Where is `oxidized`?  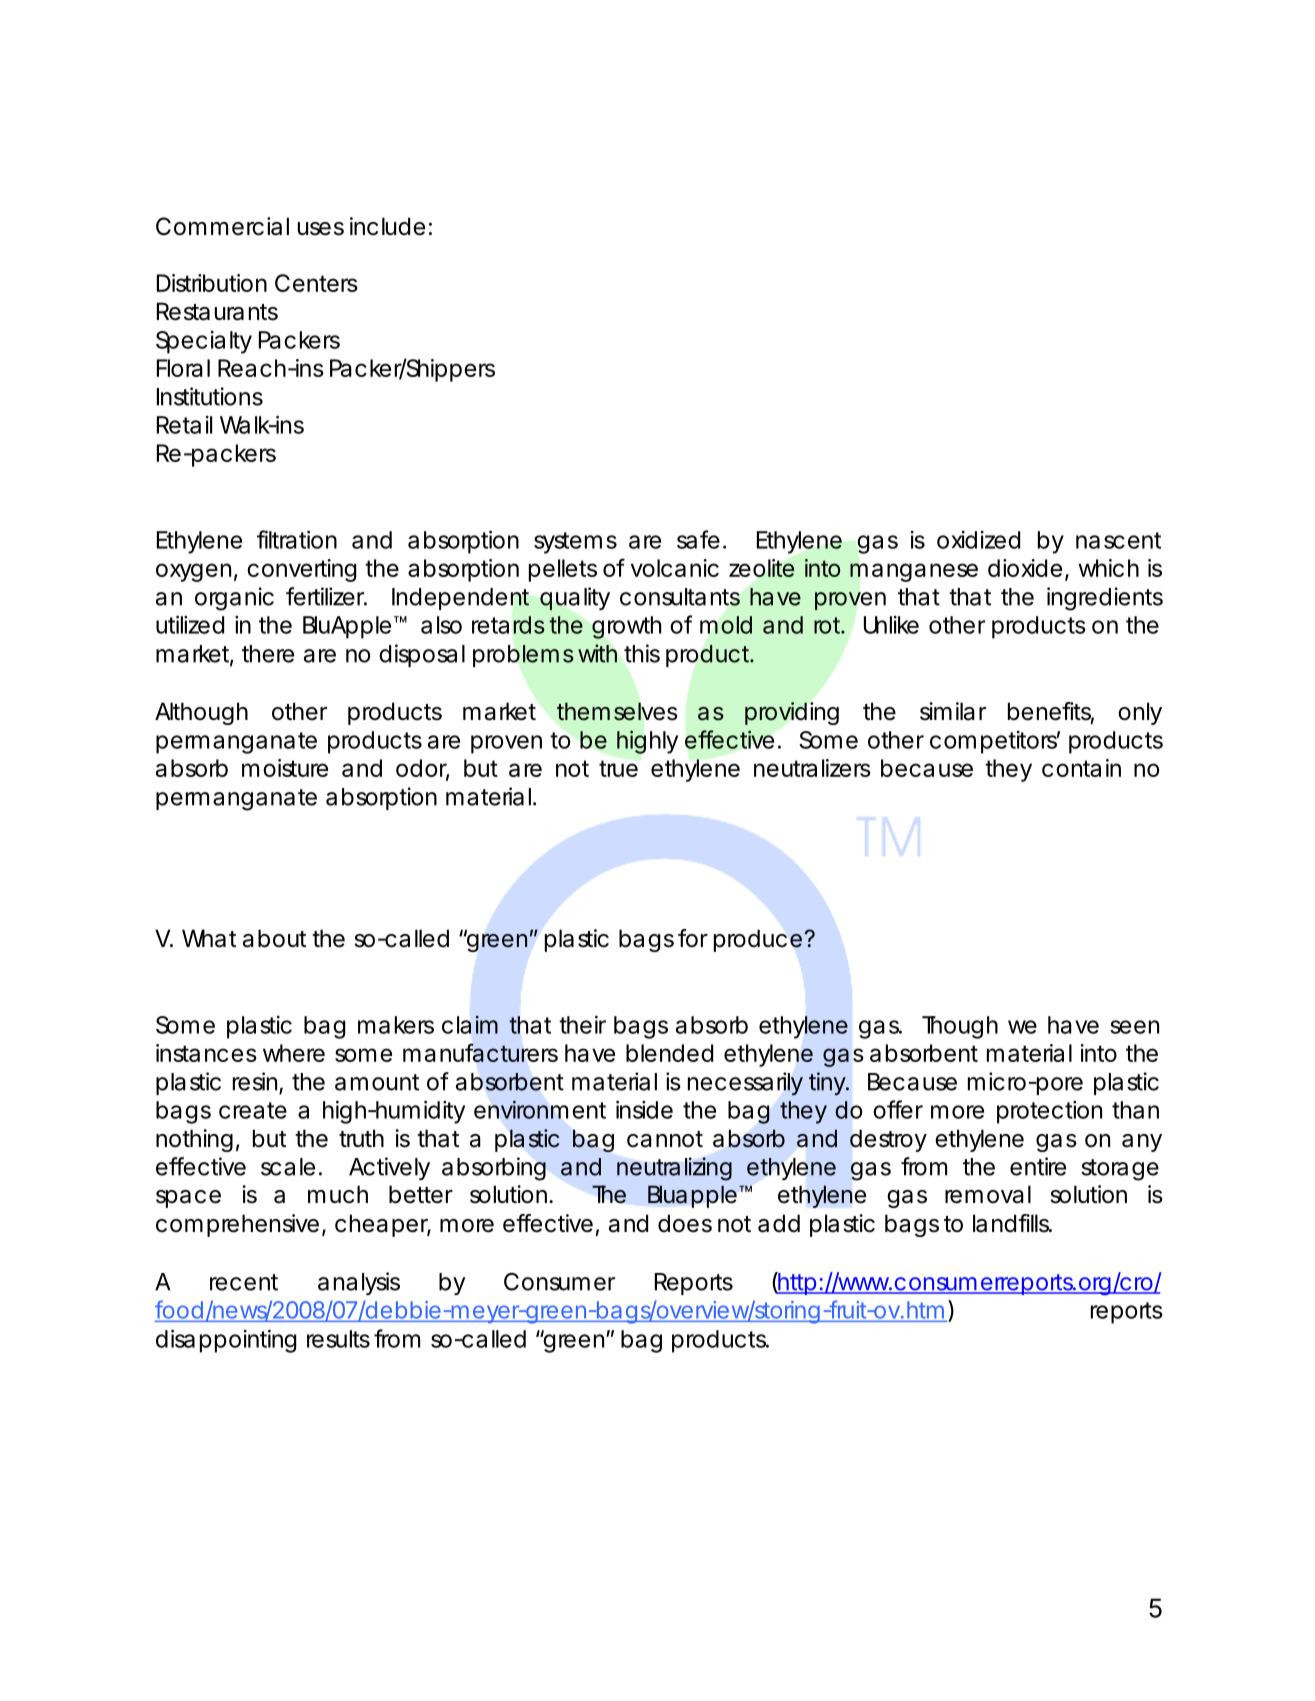 oxidized is located at coordinates (978, 540).
